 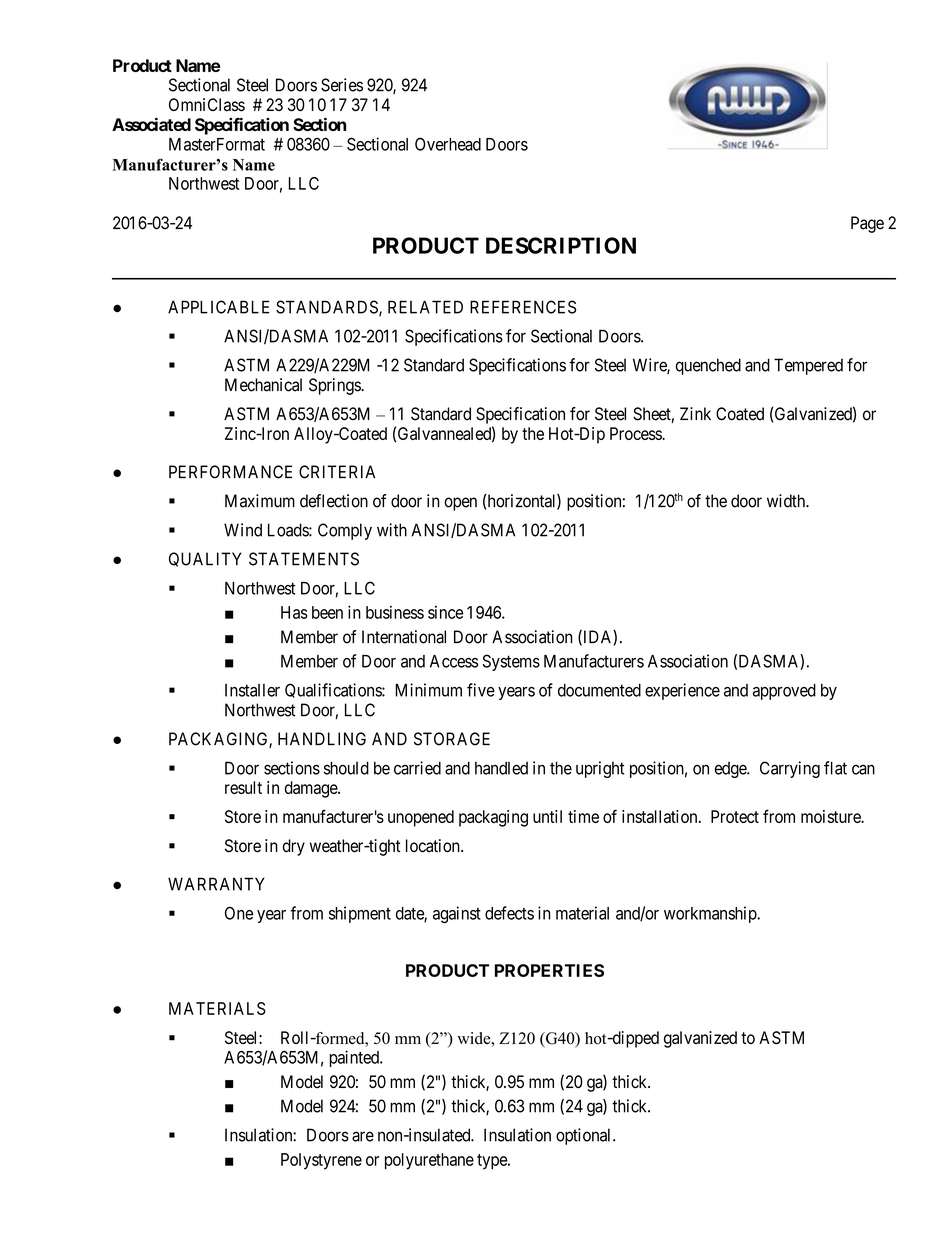 What do you see at coordinates (867, 224) in the image?
I see `Page` at bounding box center [867, 224].
